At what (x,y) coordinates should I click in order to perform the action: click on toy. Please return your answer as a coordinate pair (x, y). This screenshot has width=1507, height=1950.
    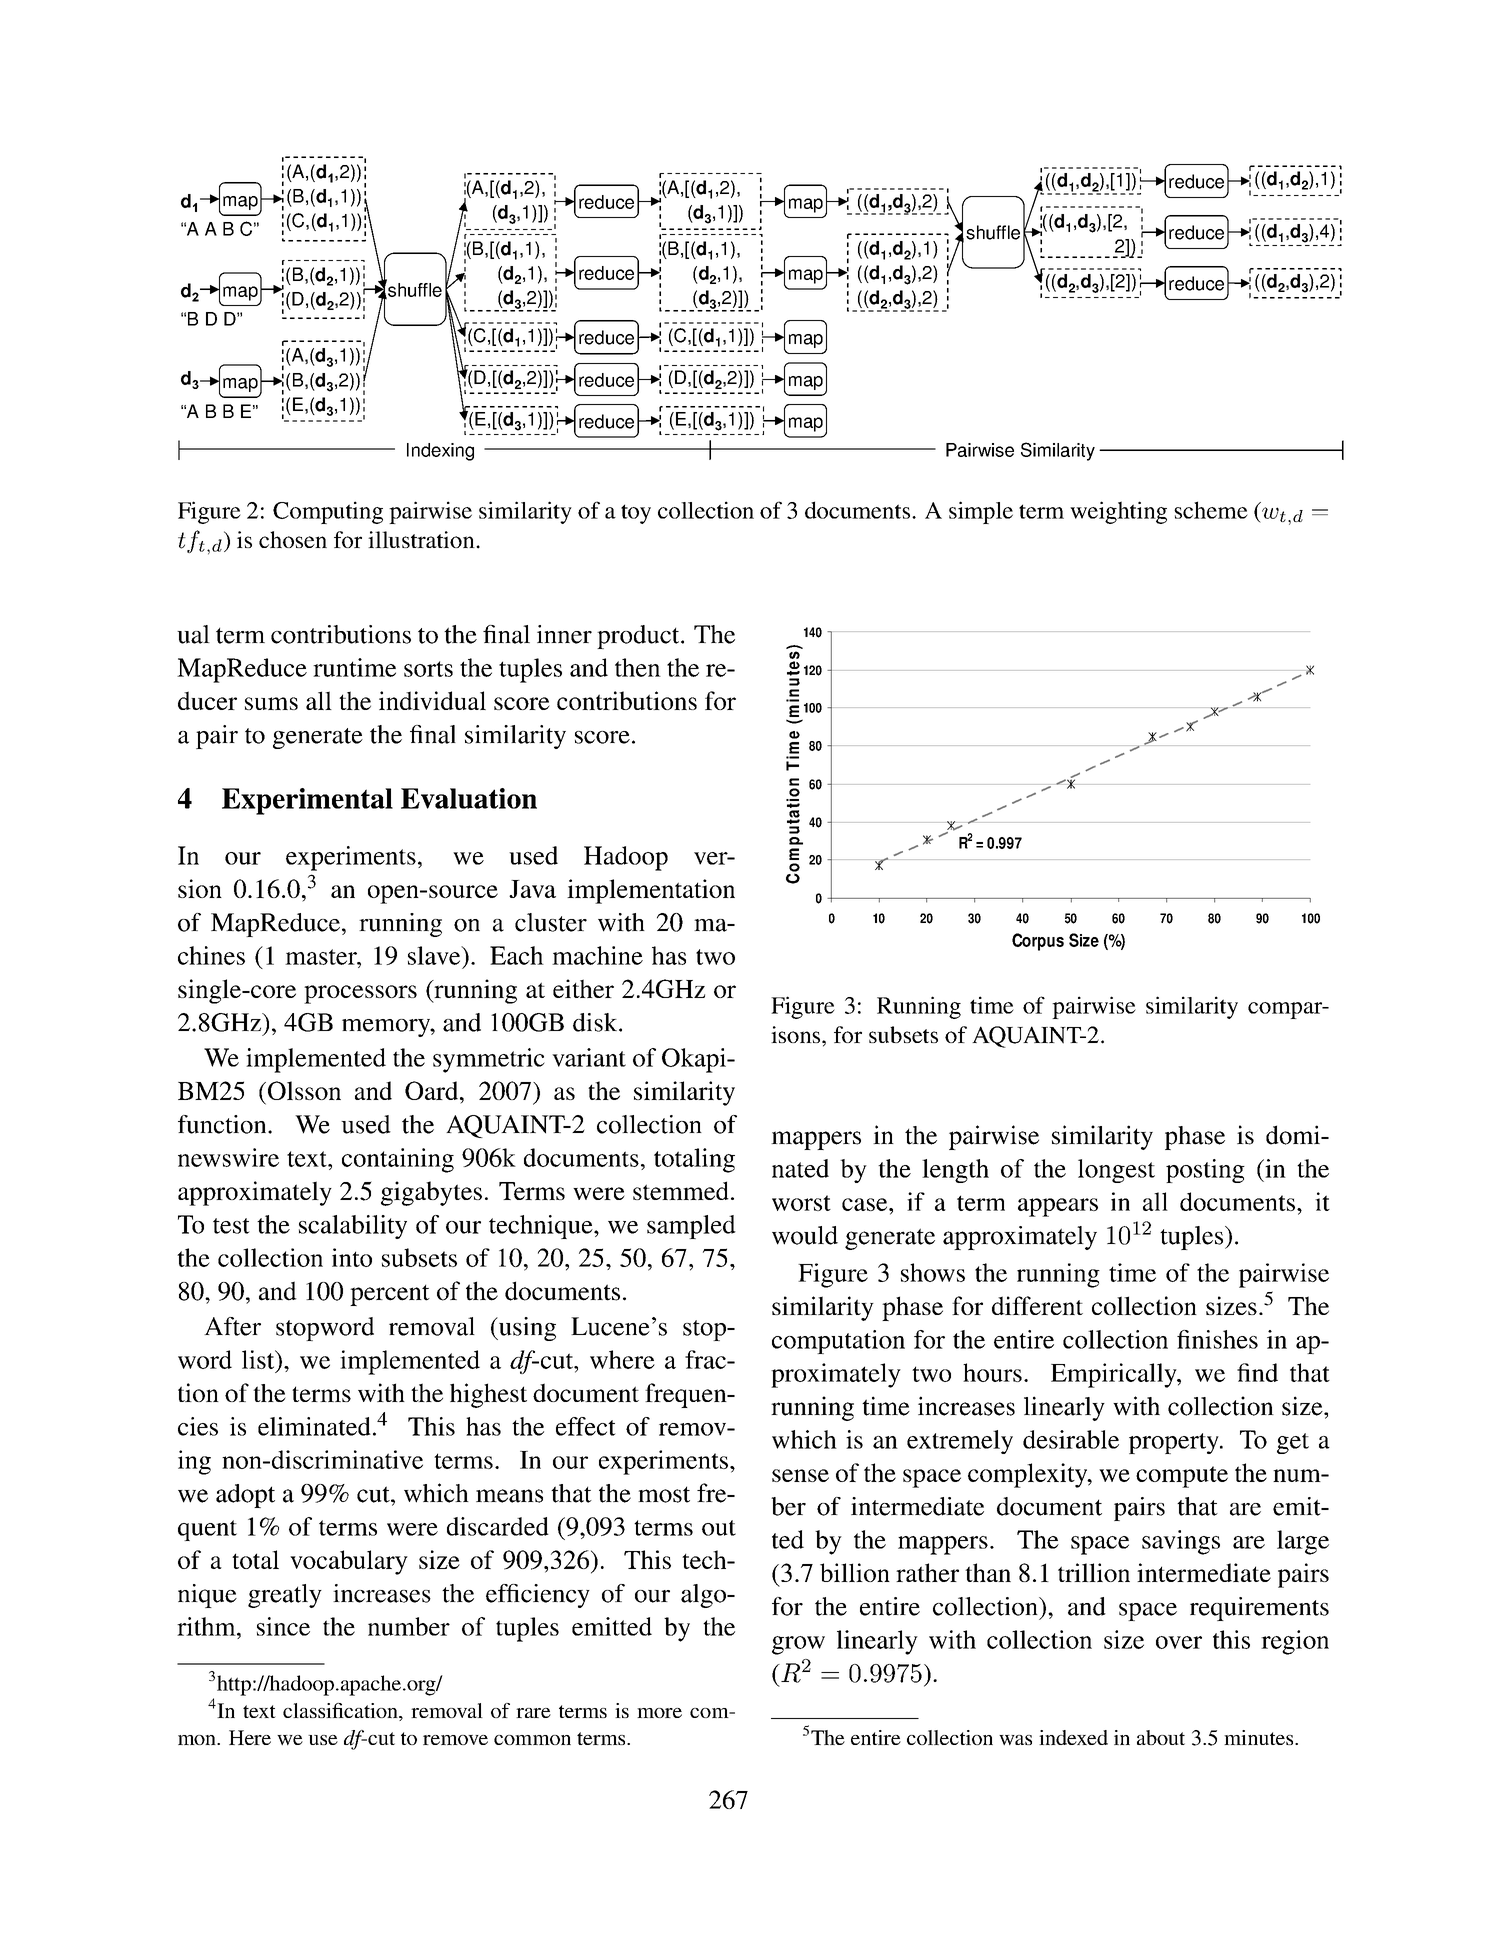
    Looking at the image, I should click on (636, 514).
